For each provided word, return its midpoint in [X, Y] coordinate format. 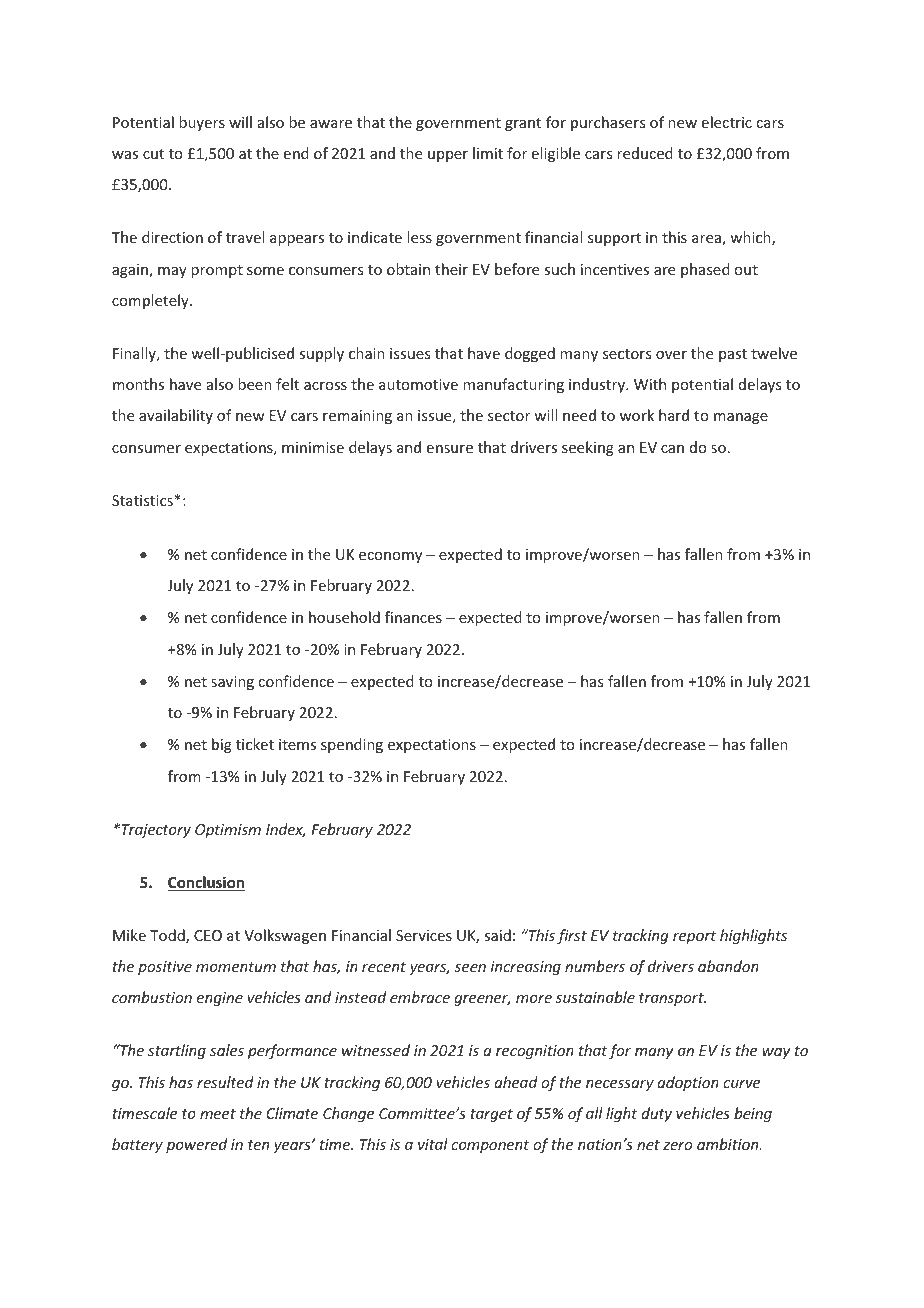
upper [448, 156]
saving [232, 683]
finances [413, 617]
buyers [202, 123]
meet [218, 1114]
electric [727, 122]
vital [433, 1144]
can [672, 449]
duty [656, 1114]
